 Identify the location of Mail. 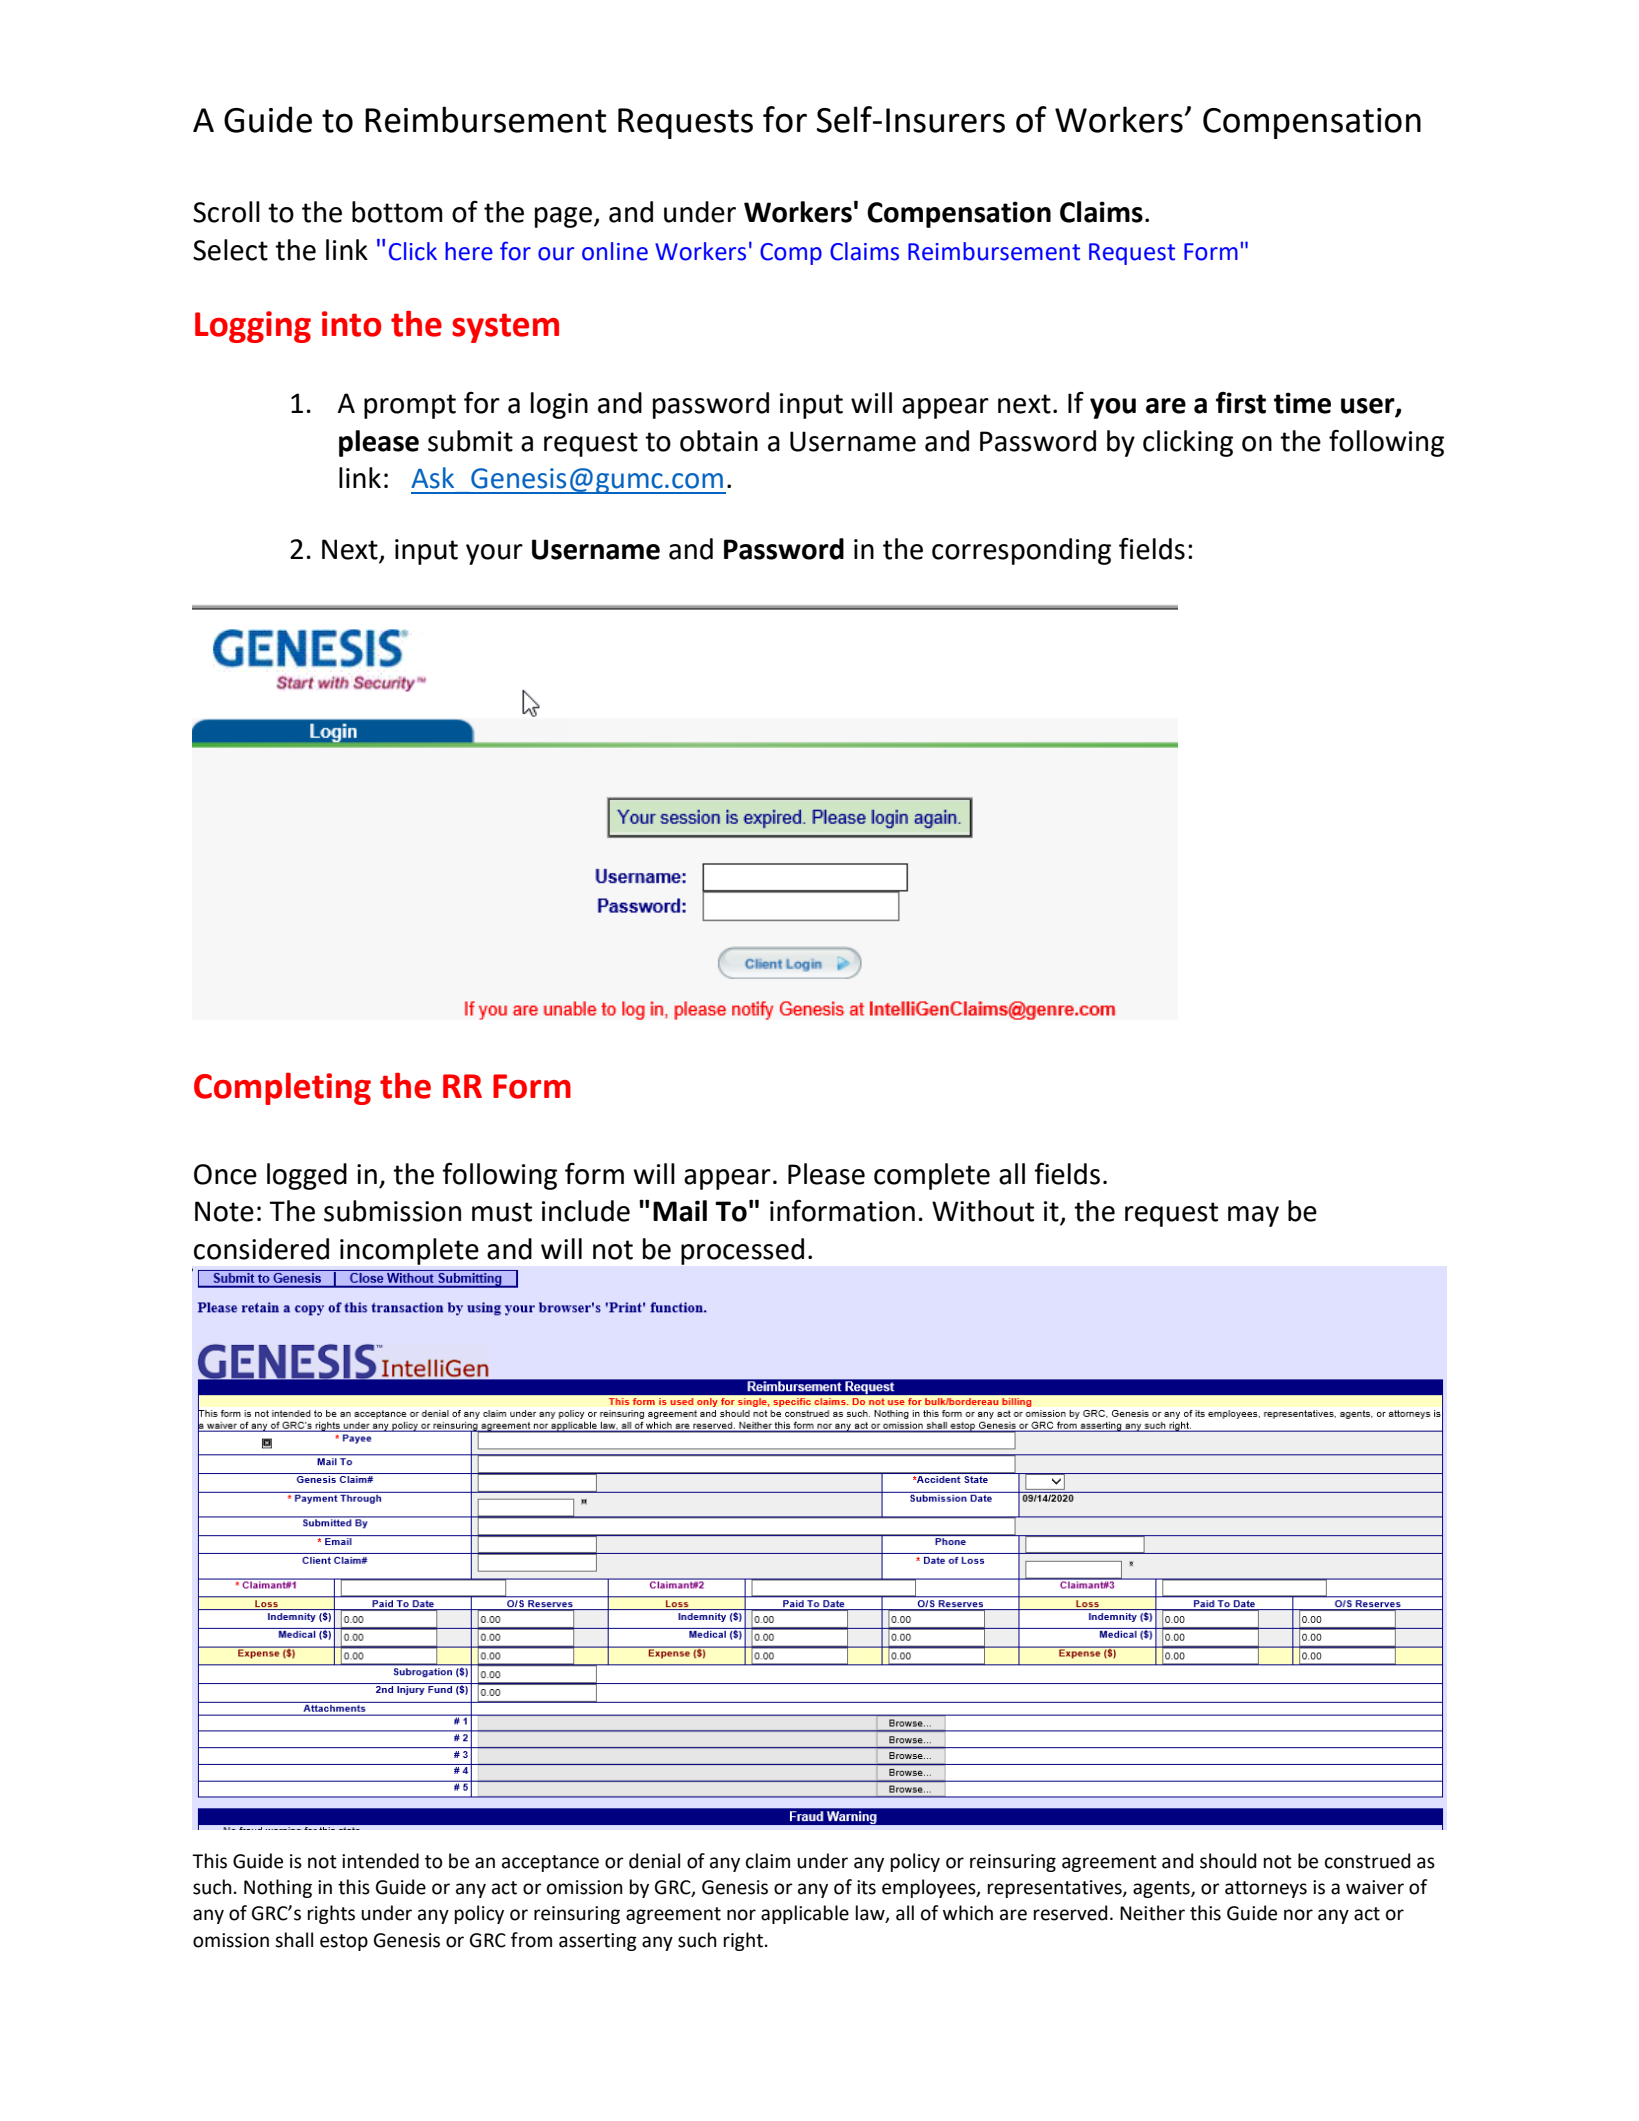
(680, 1211).
